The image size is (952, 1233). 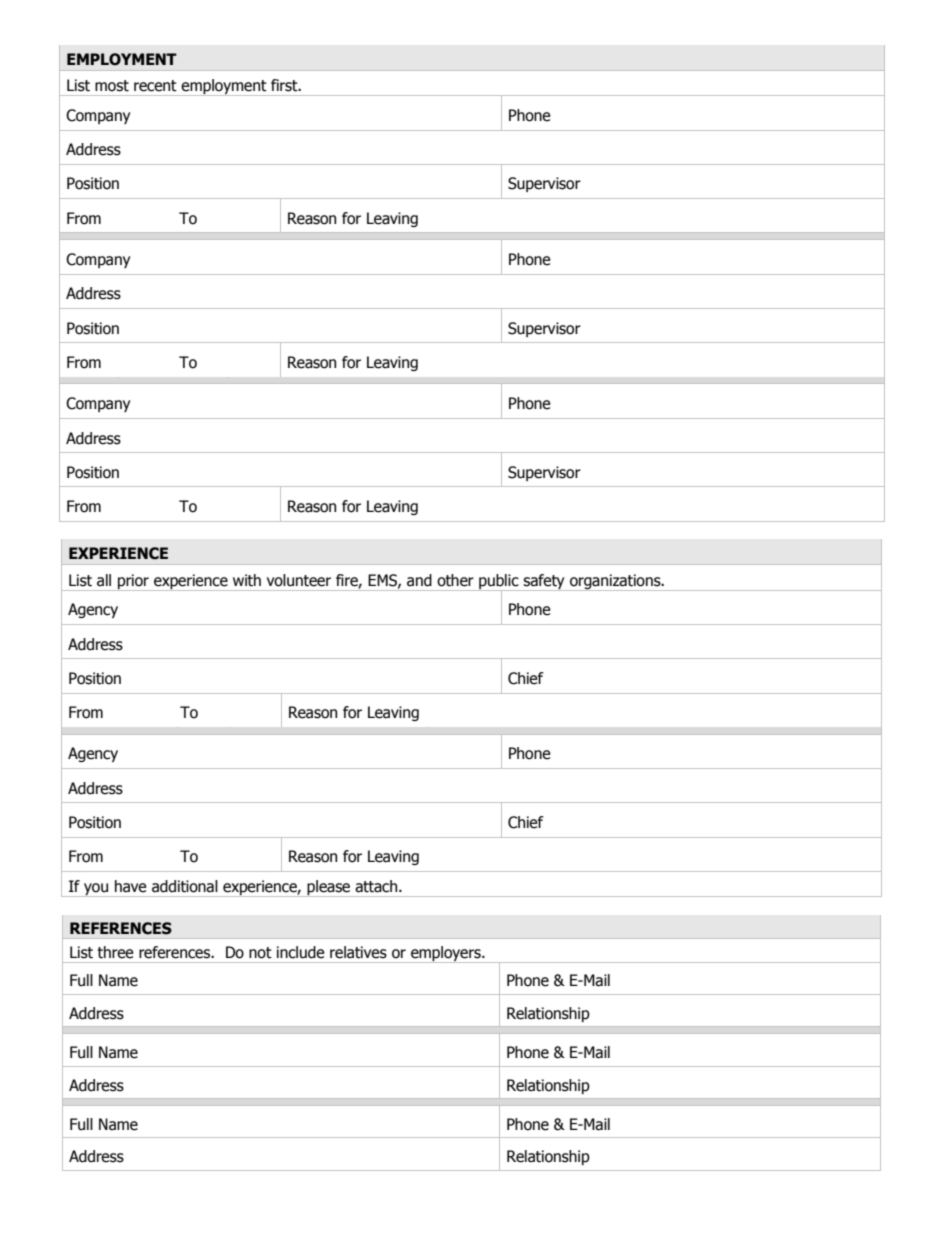 I want to click on three, so click(x=115, y=952).
